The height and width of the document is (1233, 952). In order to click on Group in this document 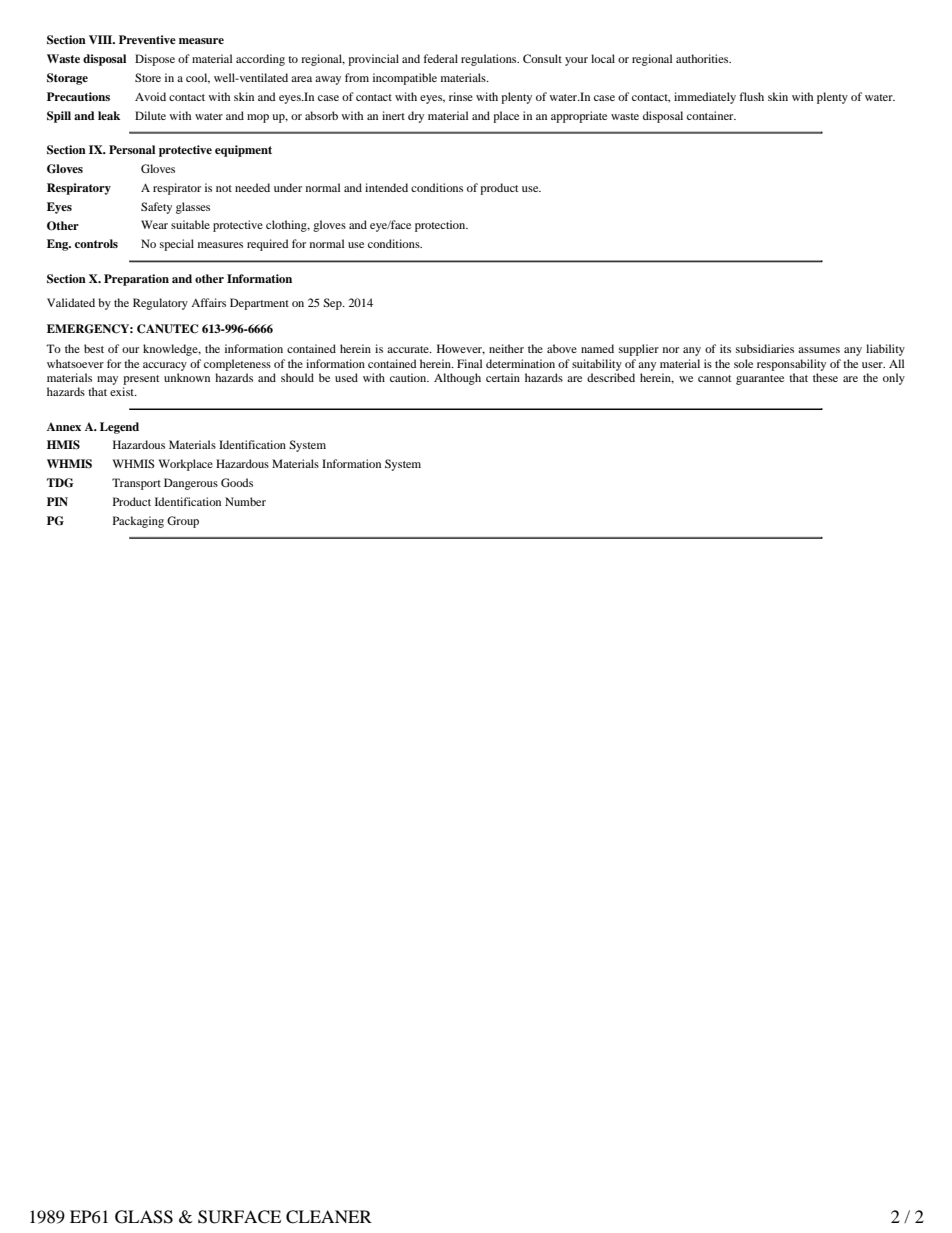, I will do `click(183, 522)`.
